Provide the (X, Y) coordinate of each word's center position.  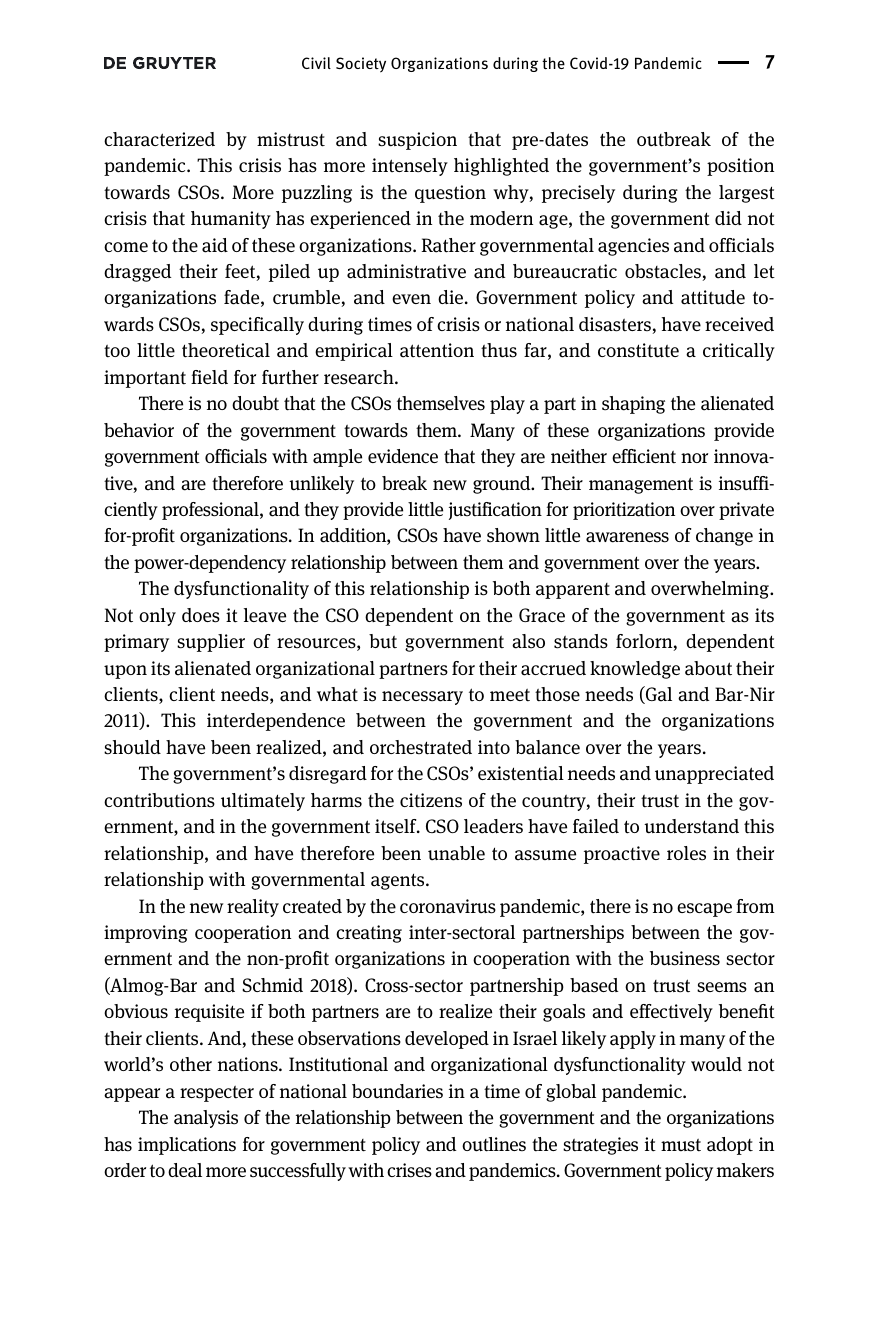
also (528, 641)
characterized (159, 139)
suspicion (417, 141)
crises (409, 1170)
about (708, 668)
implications (187, 1146)
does (201, 615)
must (681, 1145)
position (740, 167)
